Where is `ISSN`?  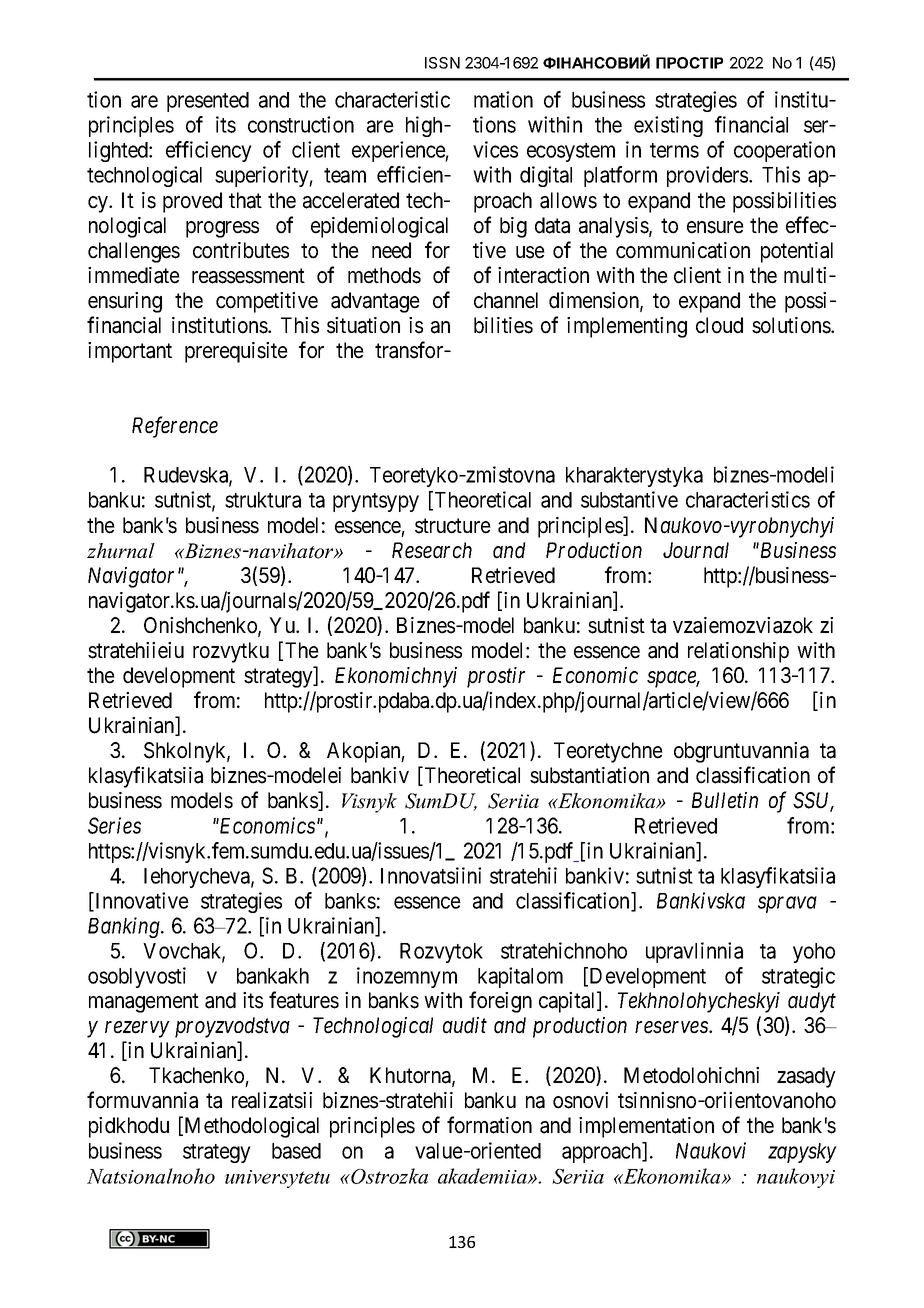
ISSN is located at coordinates (442, 63).
